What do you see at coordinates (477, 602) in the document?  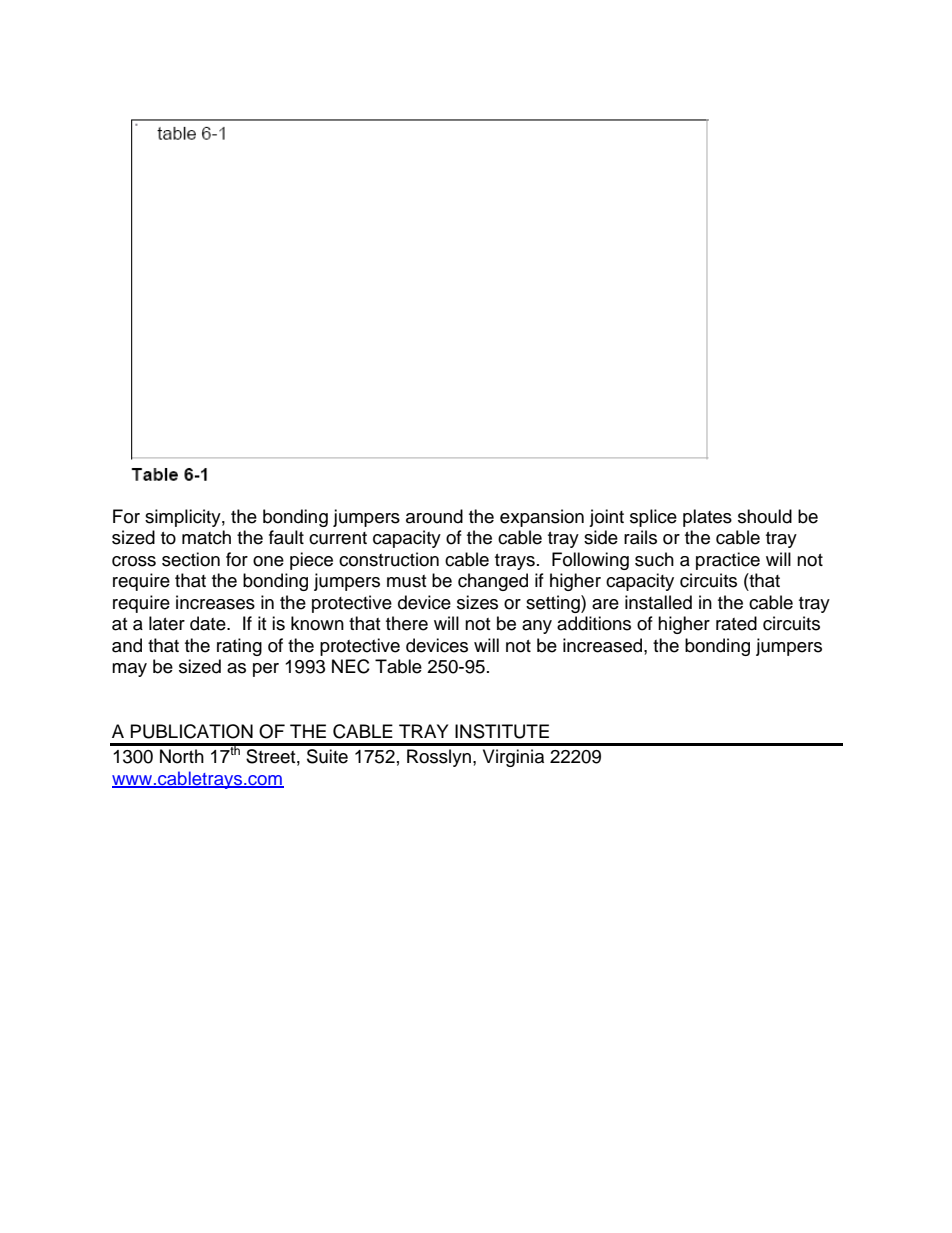 I see `sizes` at bounding box center [477, 602].
